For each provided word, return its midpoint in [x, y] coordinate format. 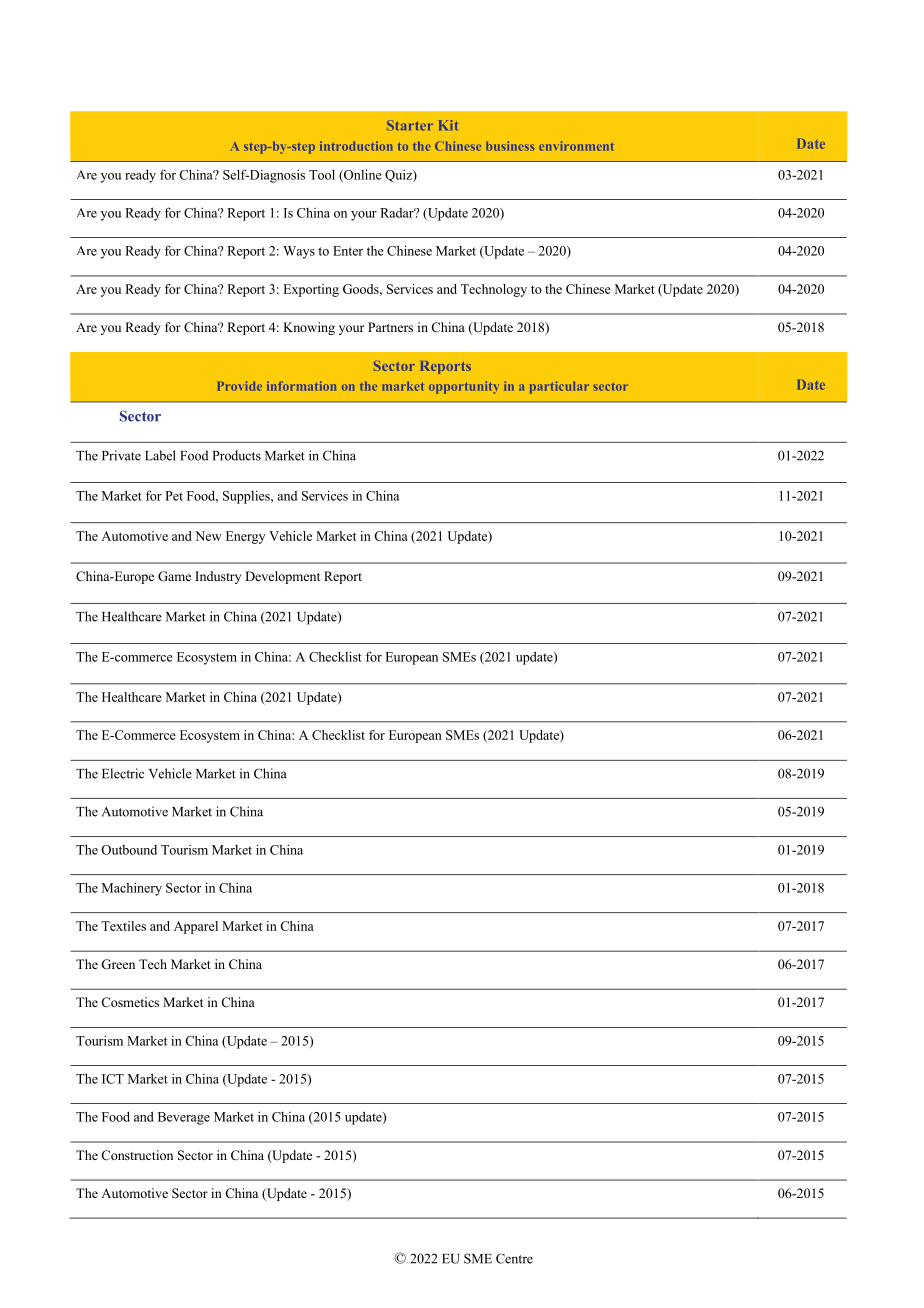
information [301, 386]
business [510, 146]
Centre [514, 1258]
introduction [356, 146]
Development [282, 577]
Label [160, 455]
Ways [299, 252]
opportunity [464, 387]
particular [559, 387]
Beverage [184, 1118]
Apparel [196, 927]
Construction [137, 1155]
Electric [123, 773]
